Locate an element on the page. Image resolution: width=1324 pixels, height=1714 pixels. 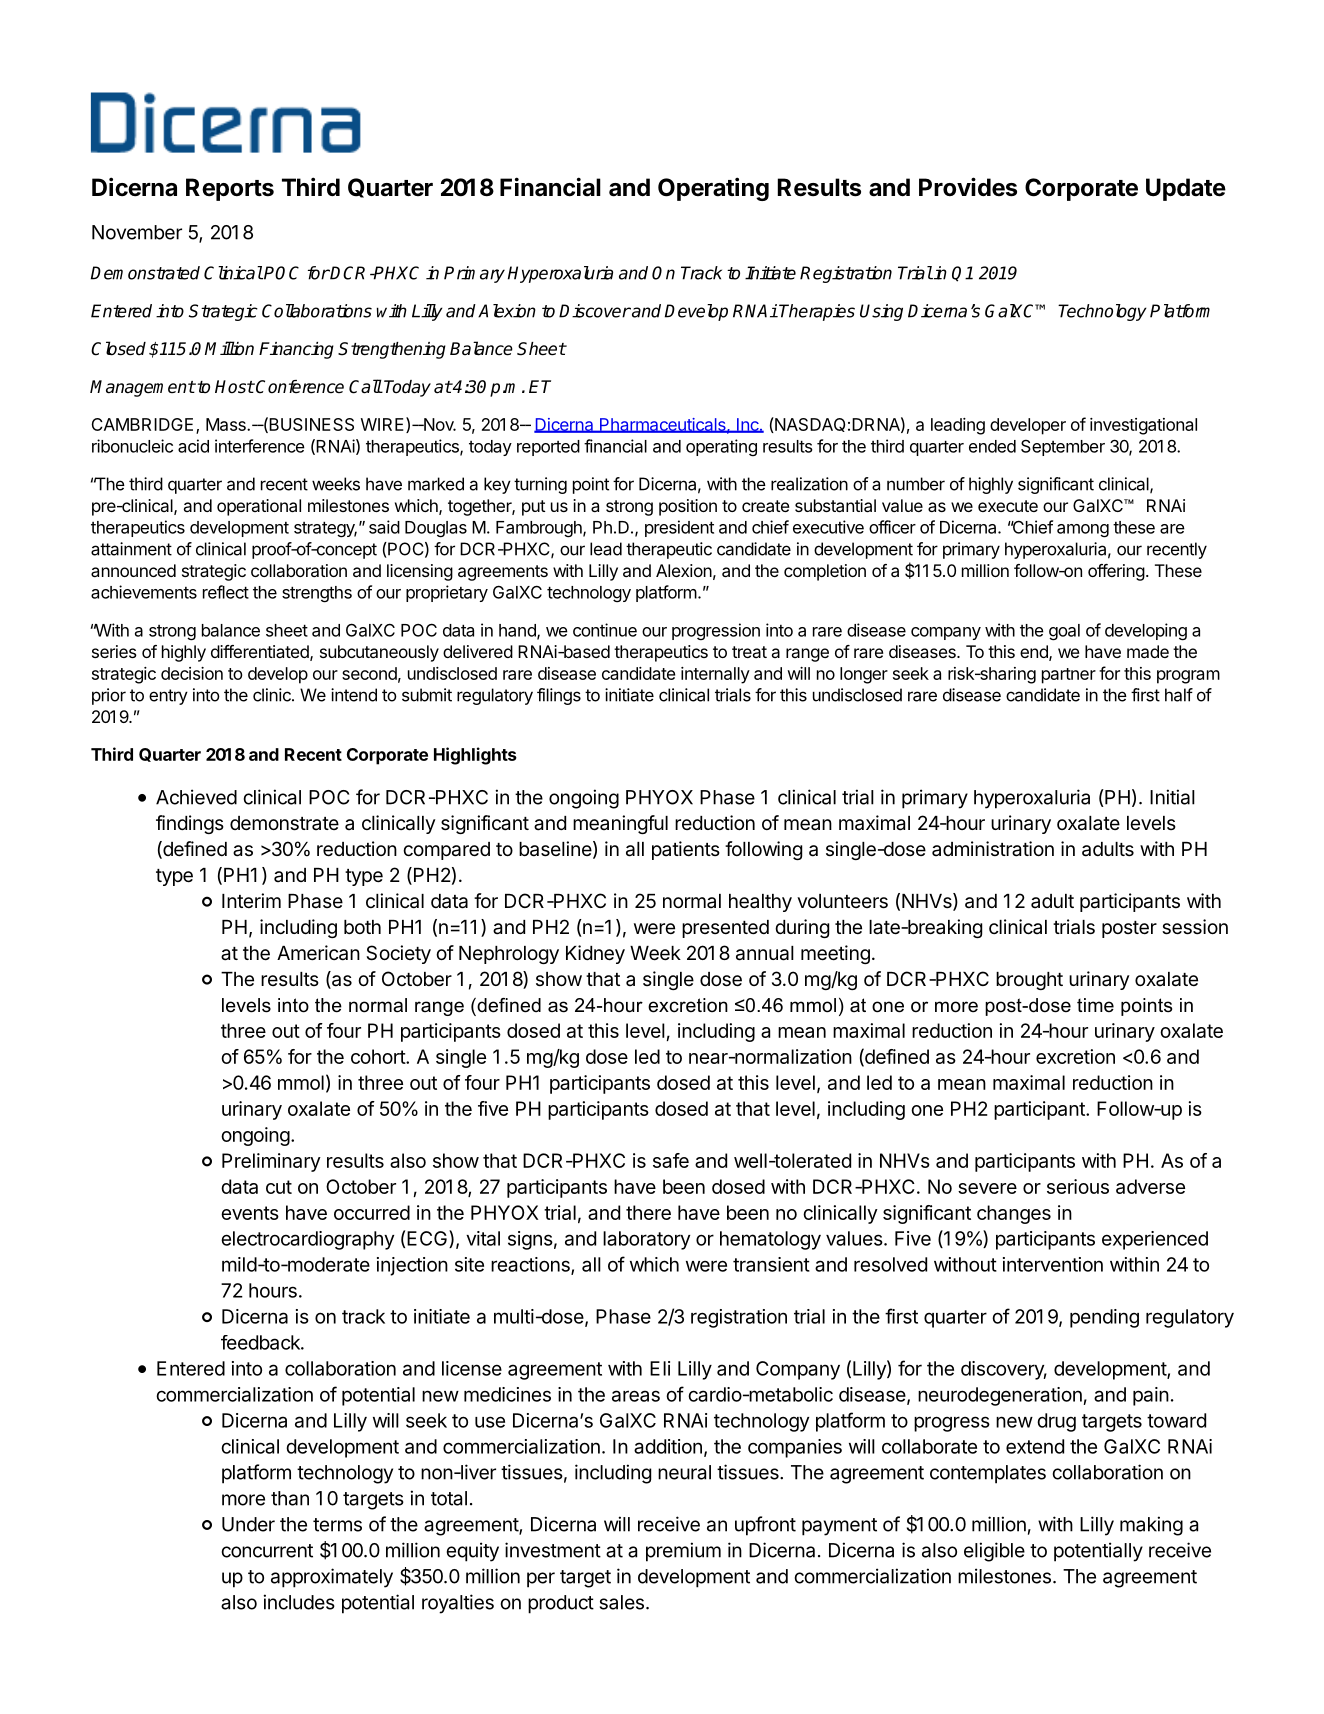
premium is located at coordinates (683, 1552).
